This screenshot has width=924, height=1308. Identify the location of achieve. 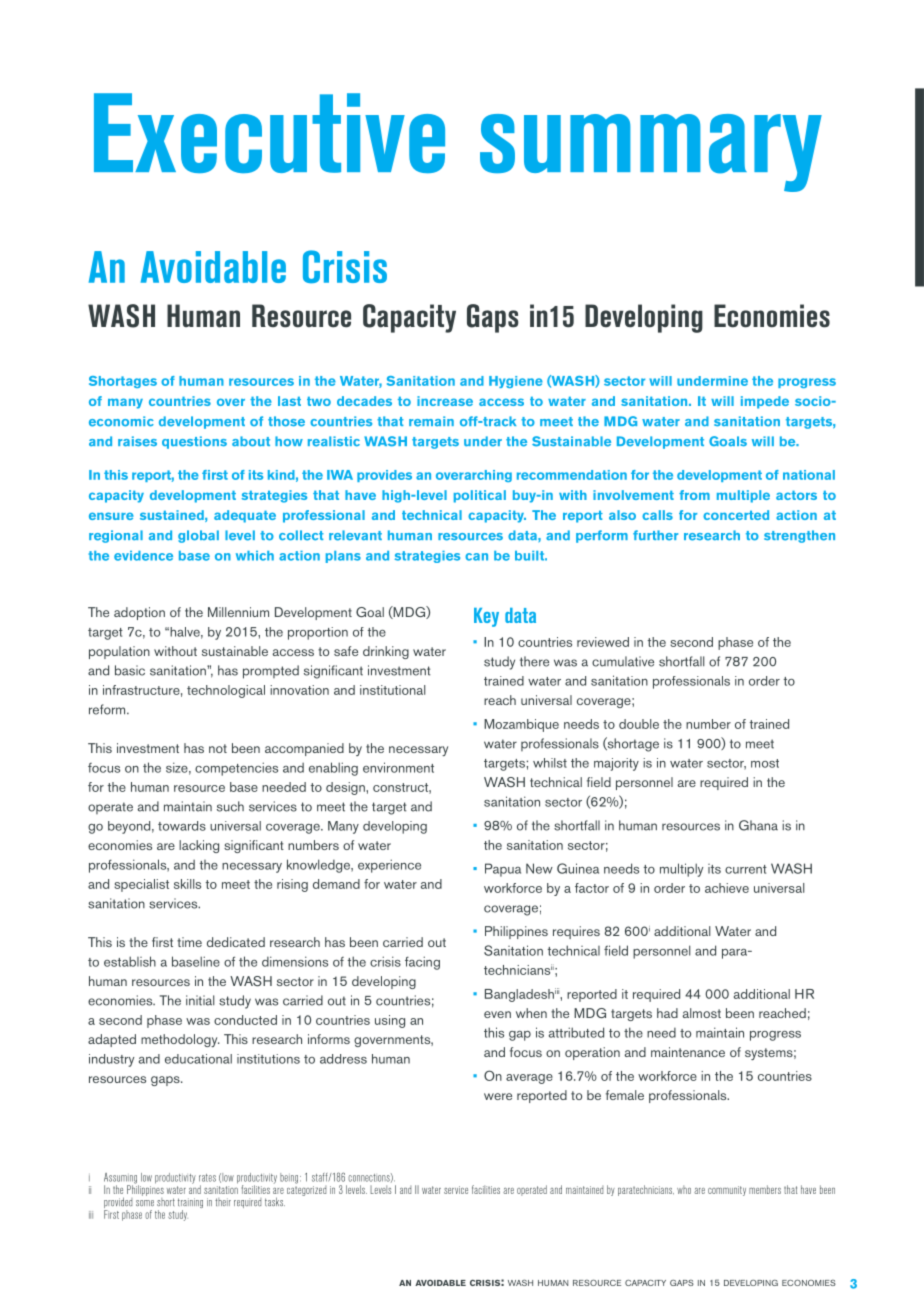
(727, 888).
